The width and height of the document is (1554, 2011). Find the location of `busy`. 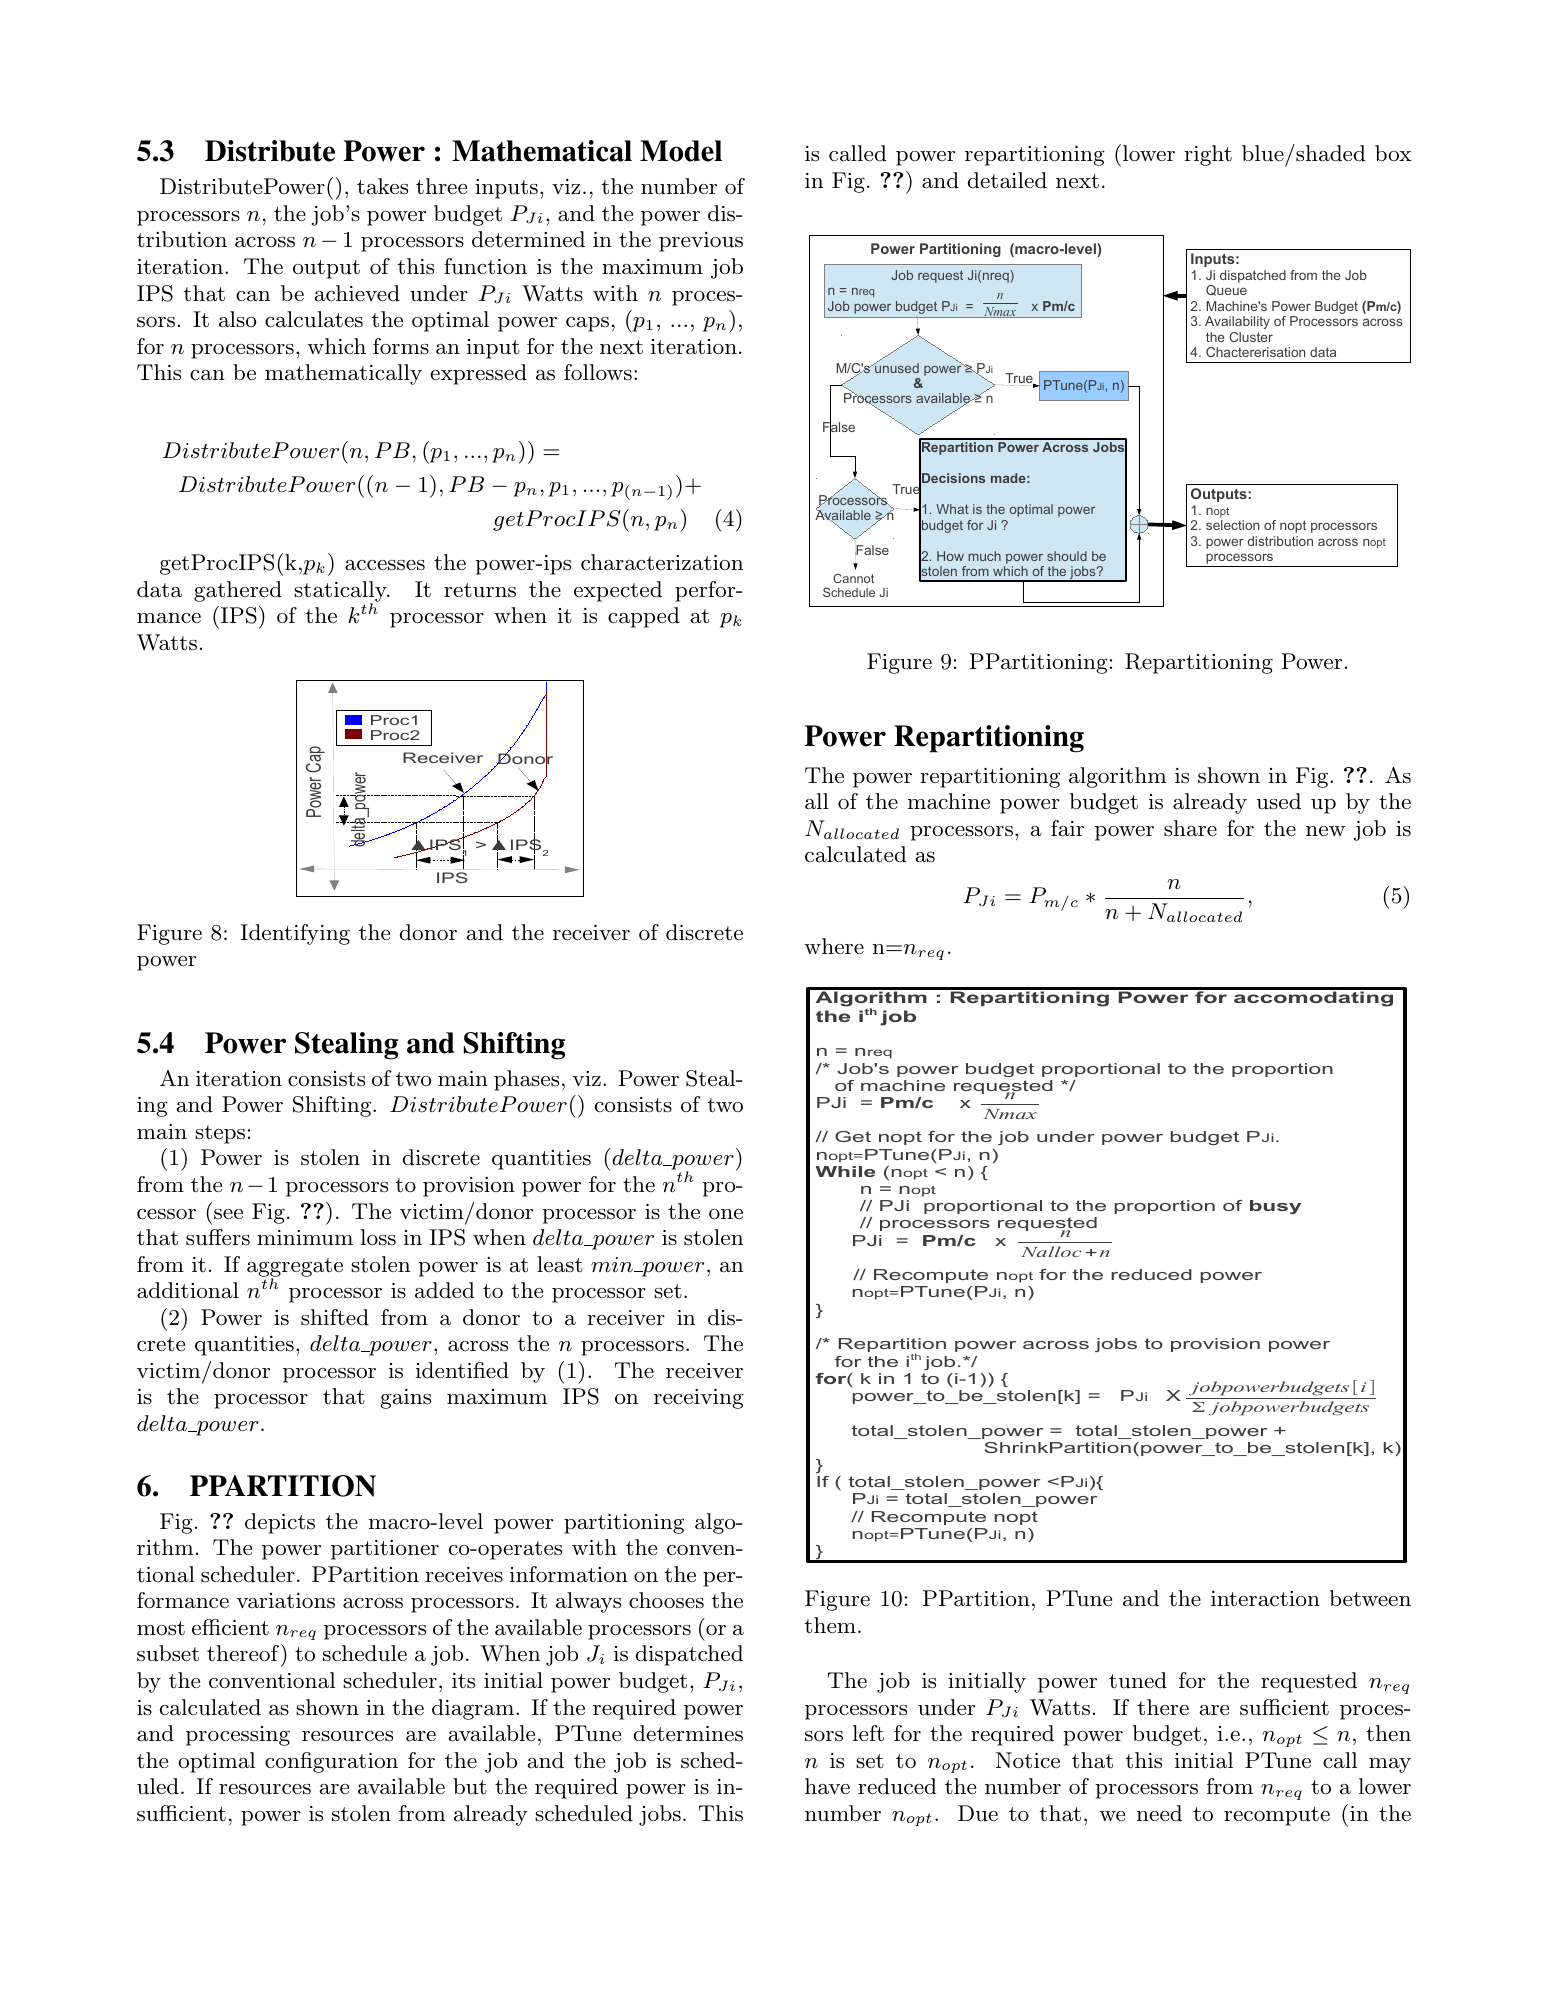

busy is located at coordinates (1275, 1207).
